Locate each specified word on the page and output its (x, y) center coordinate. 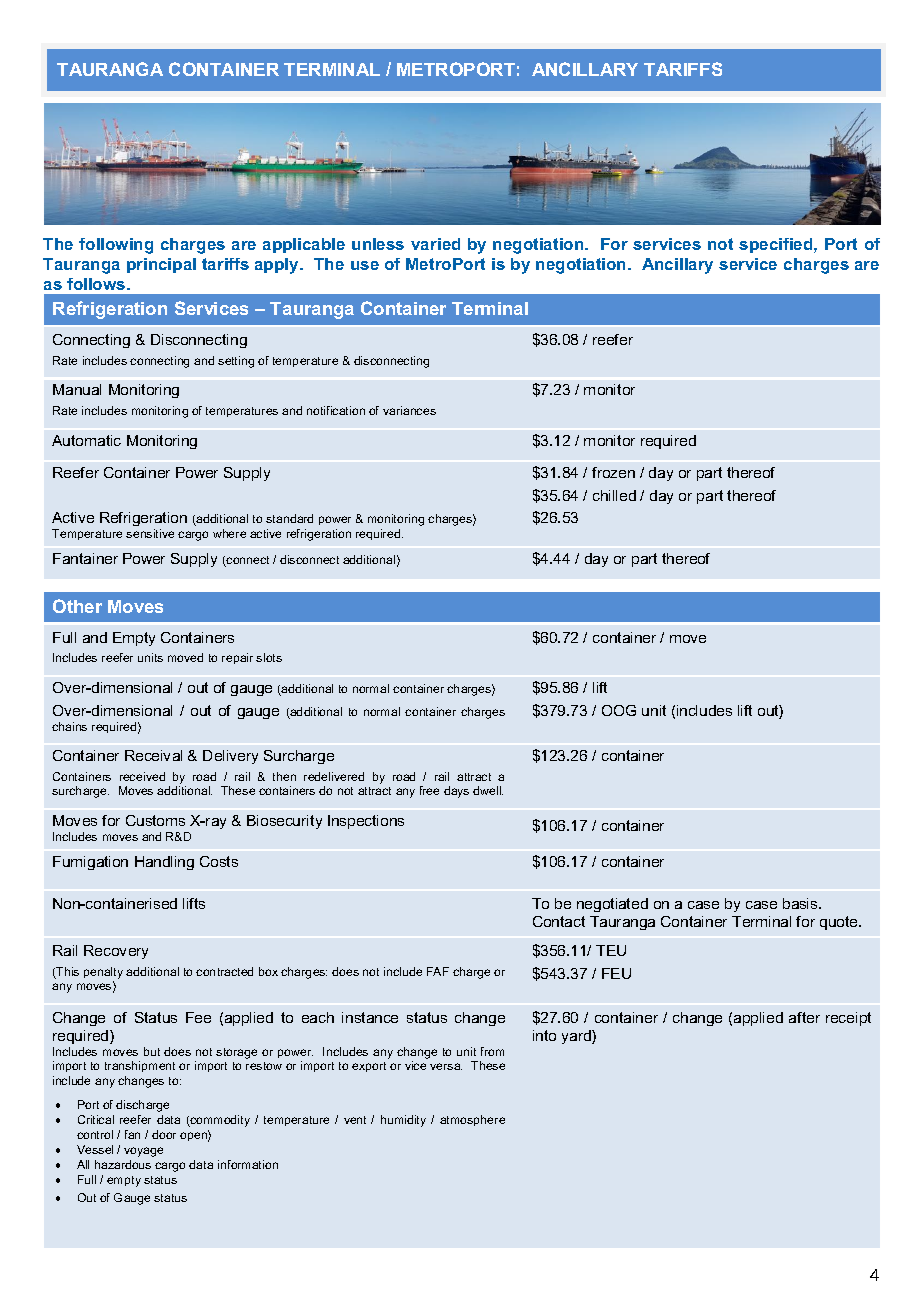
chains (69, 726)
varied (435, 244)
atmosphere (472, 1120)
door (164, 1134)
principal (161, 265)
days (456, 792)
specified (777, 245)
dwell (488, 790)
